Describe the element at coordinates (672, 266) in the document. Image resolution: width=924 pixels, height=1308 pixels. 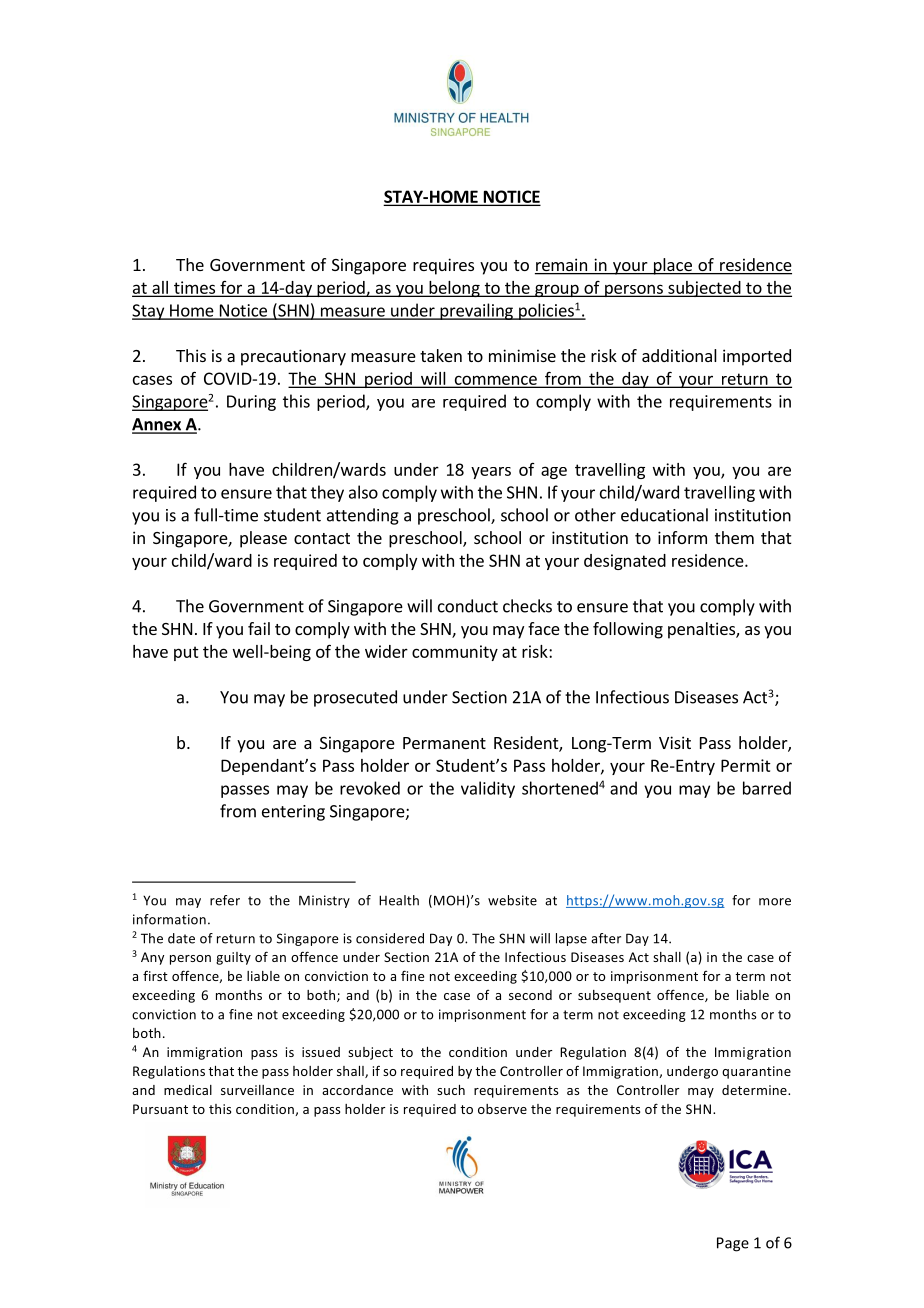
I see `place` at that location.
